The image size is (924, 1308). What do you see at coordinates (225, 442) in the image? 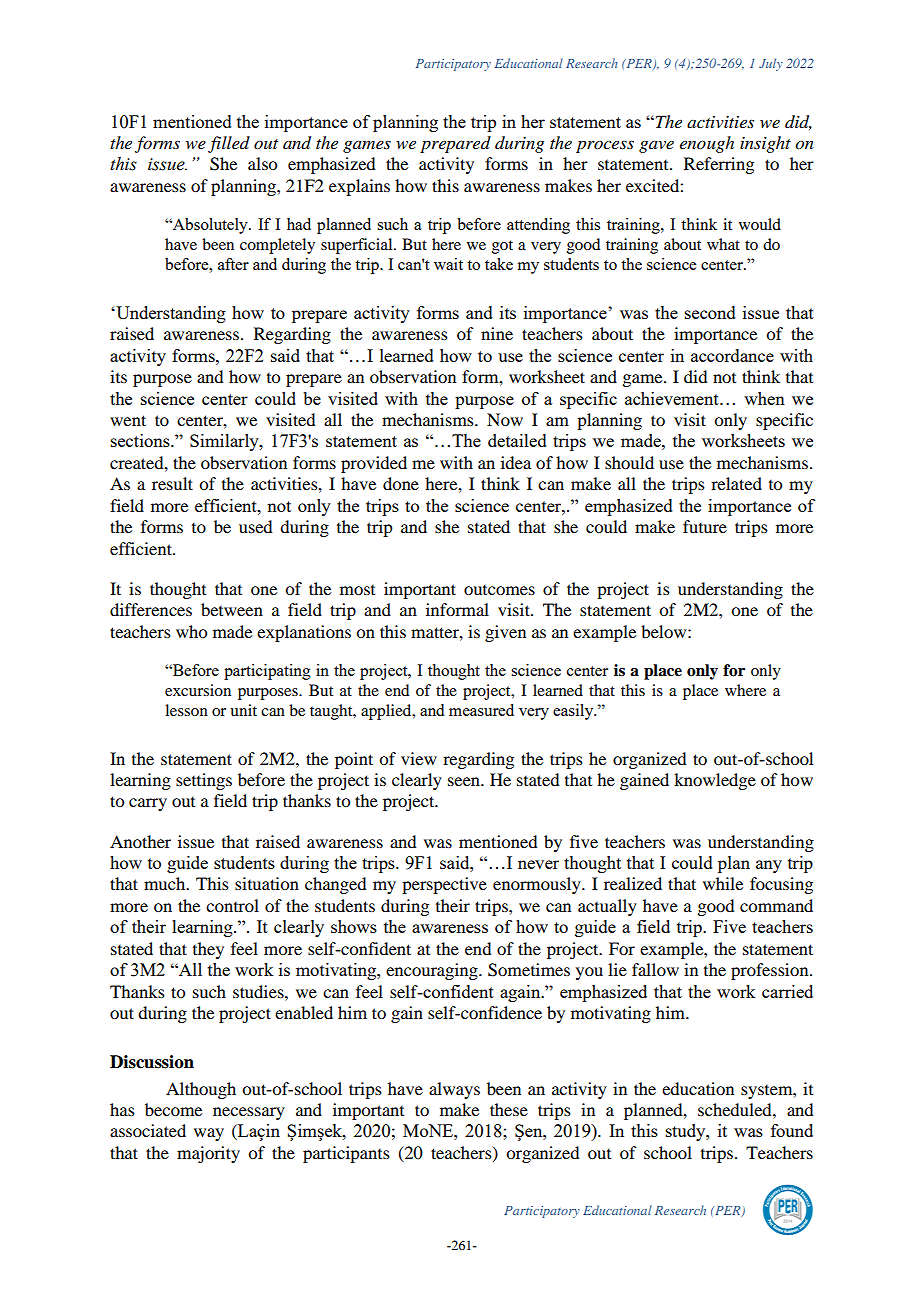
I see `Similarly` at bounding box center [225, 442].
